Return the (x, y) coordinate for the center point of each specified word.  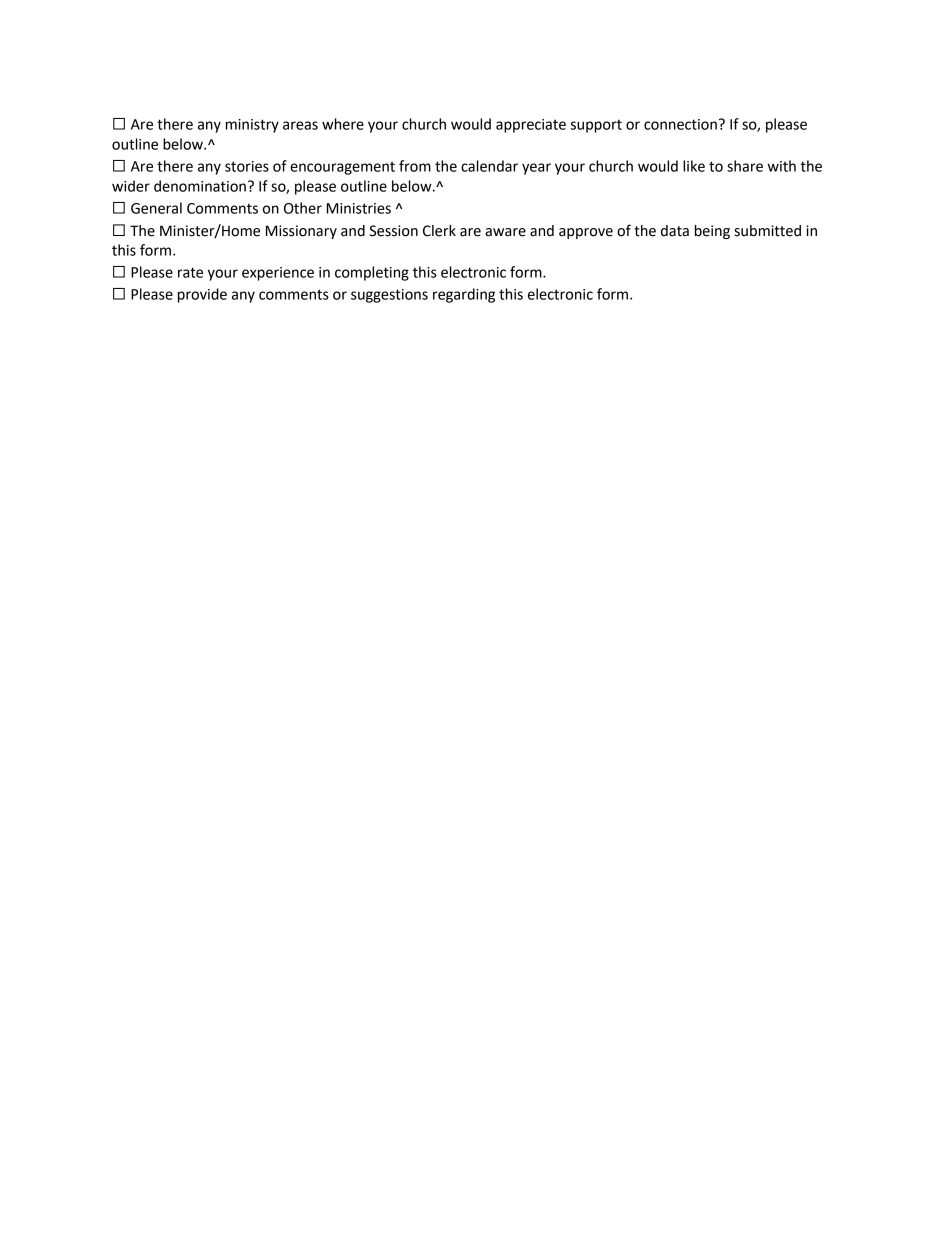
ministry (252, 126)
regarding (464, 295)
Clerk (439, 231)
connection (680, 124)
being (712, 232)
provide (202, 295)
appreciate (531, 126)
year (536, 169)
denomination (200, 186)
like (694, 166)
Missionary (301, 232)
